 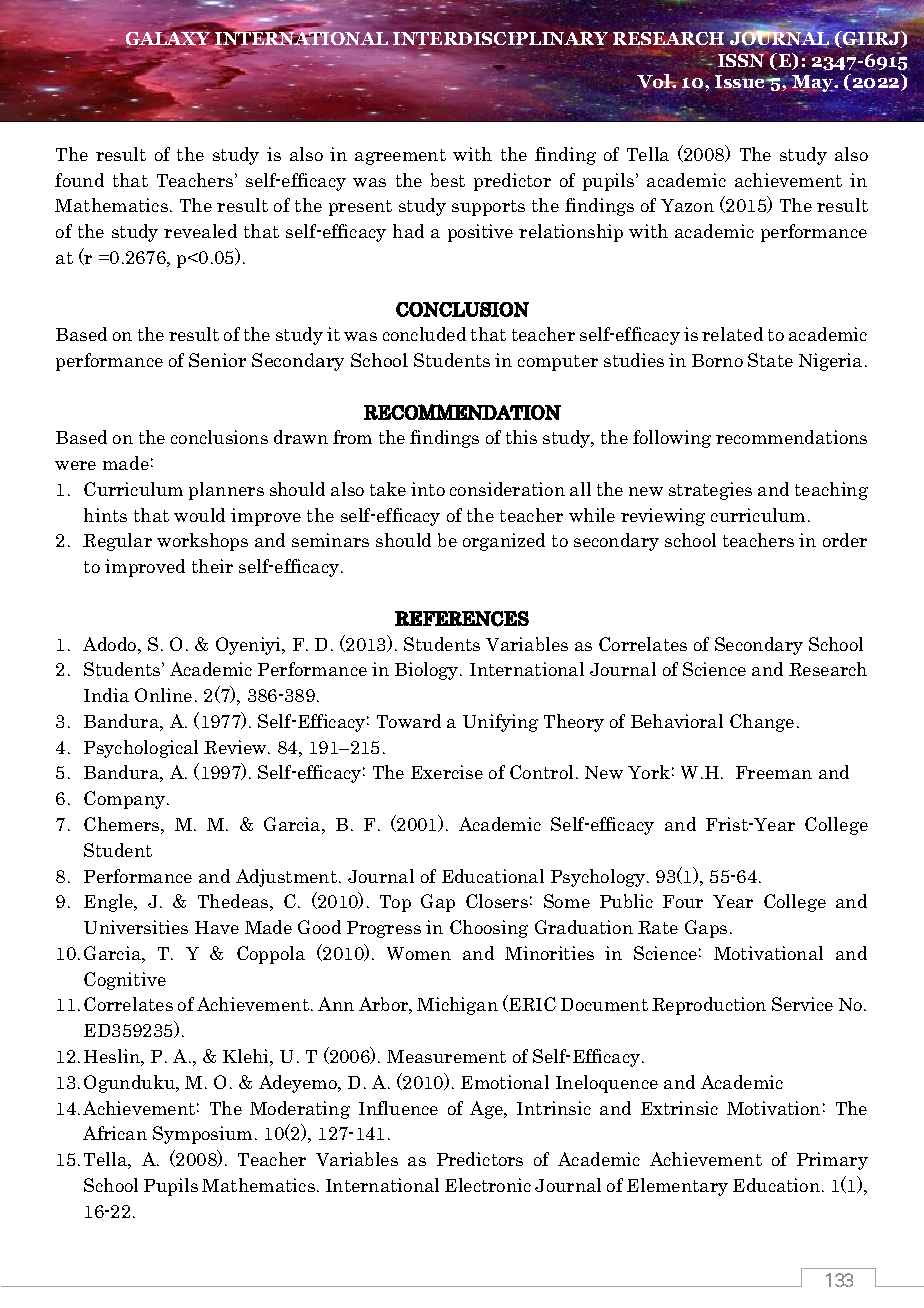 I want to click on agreement, so click(x=400, y=157).
